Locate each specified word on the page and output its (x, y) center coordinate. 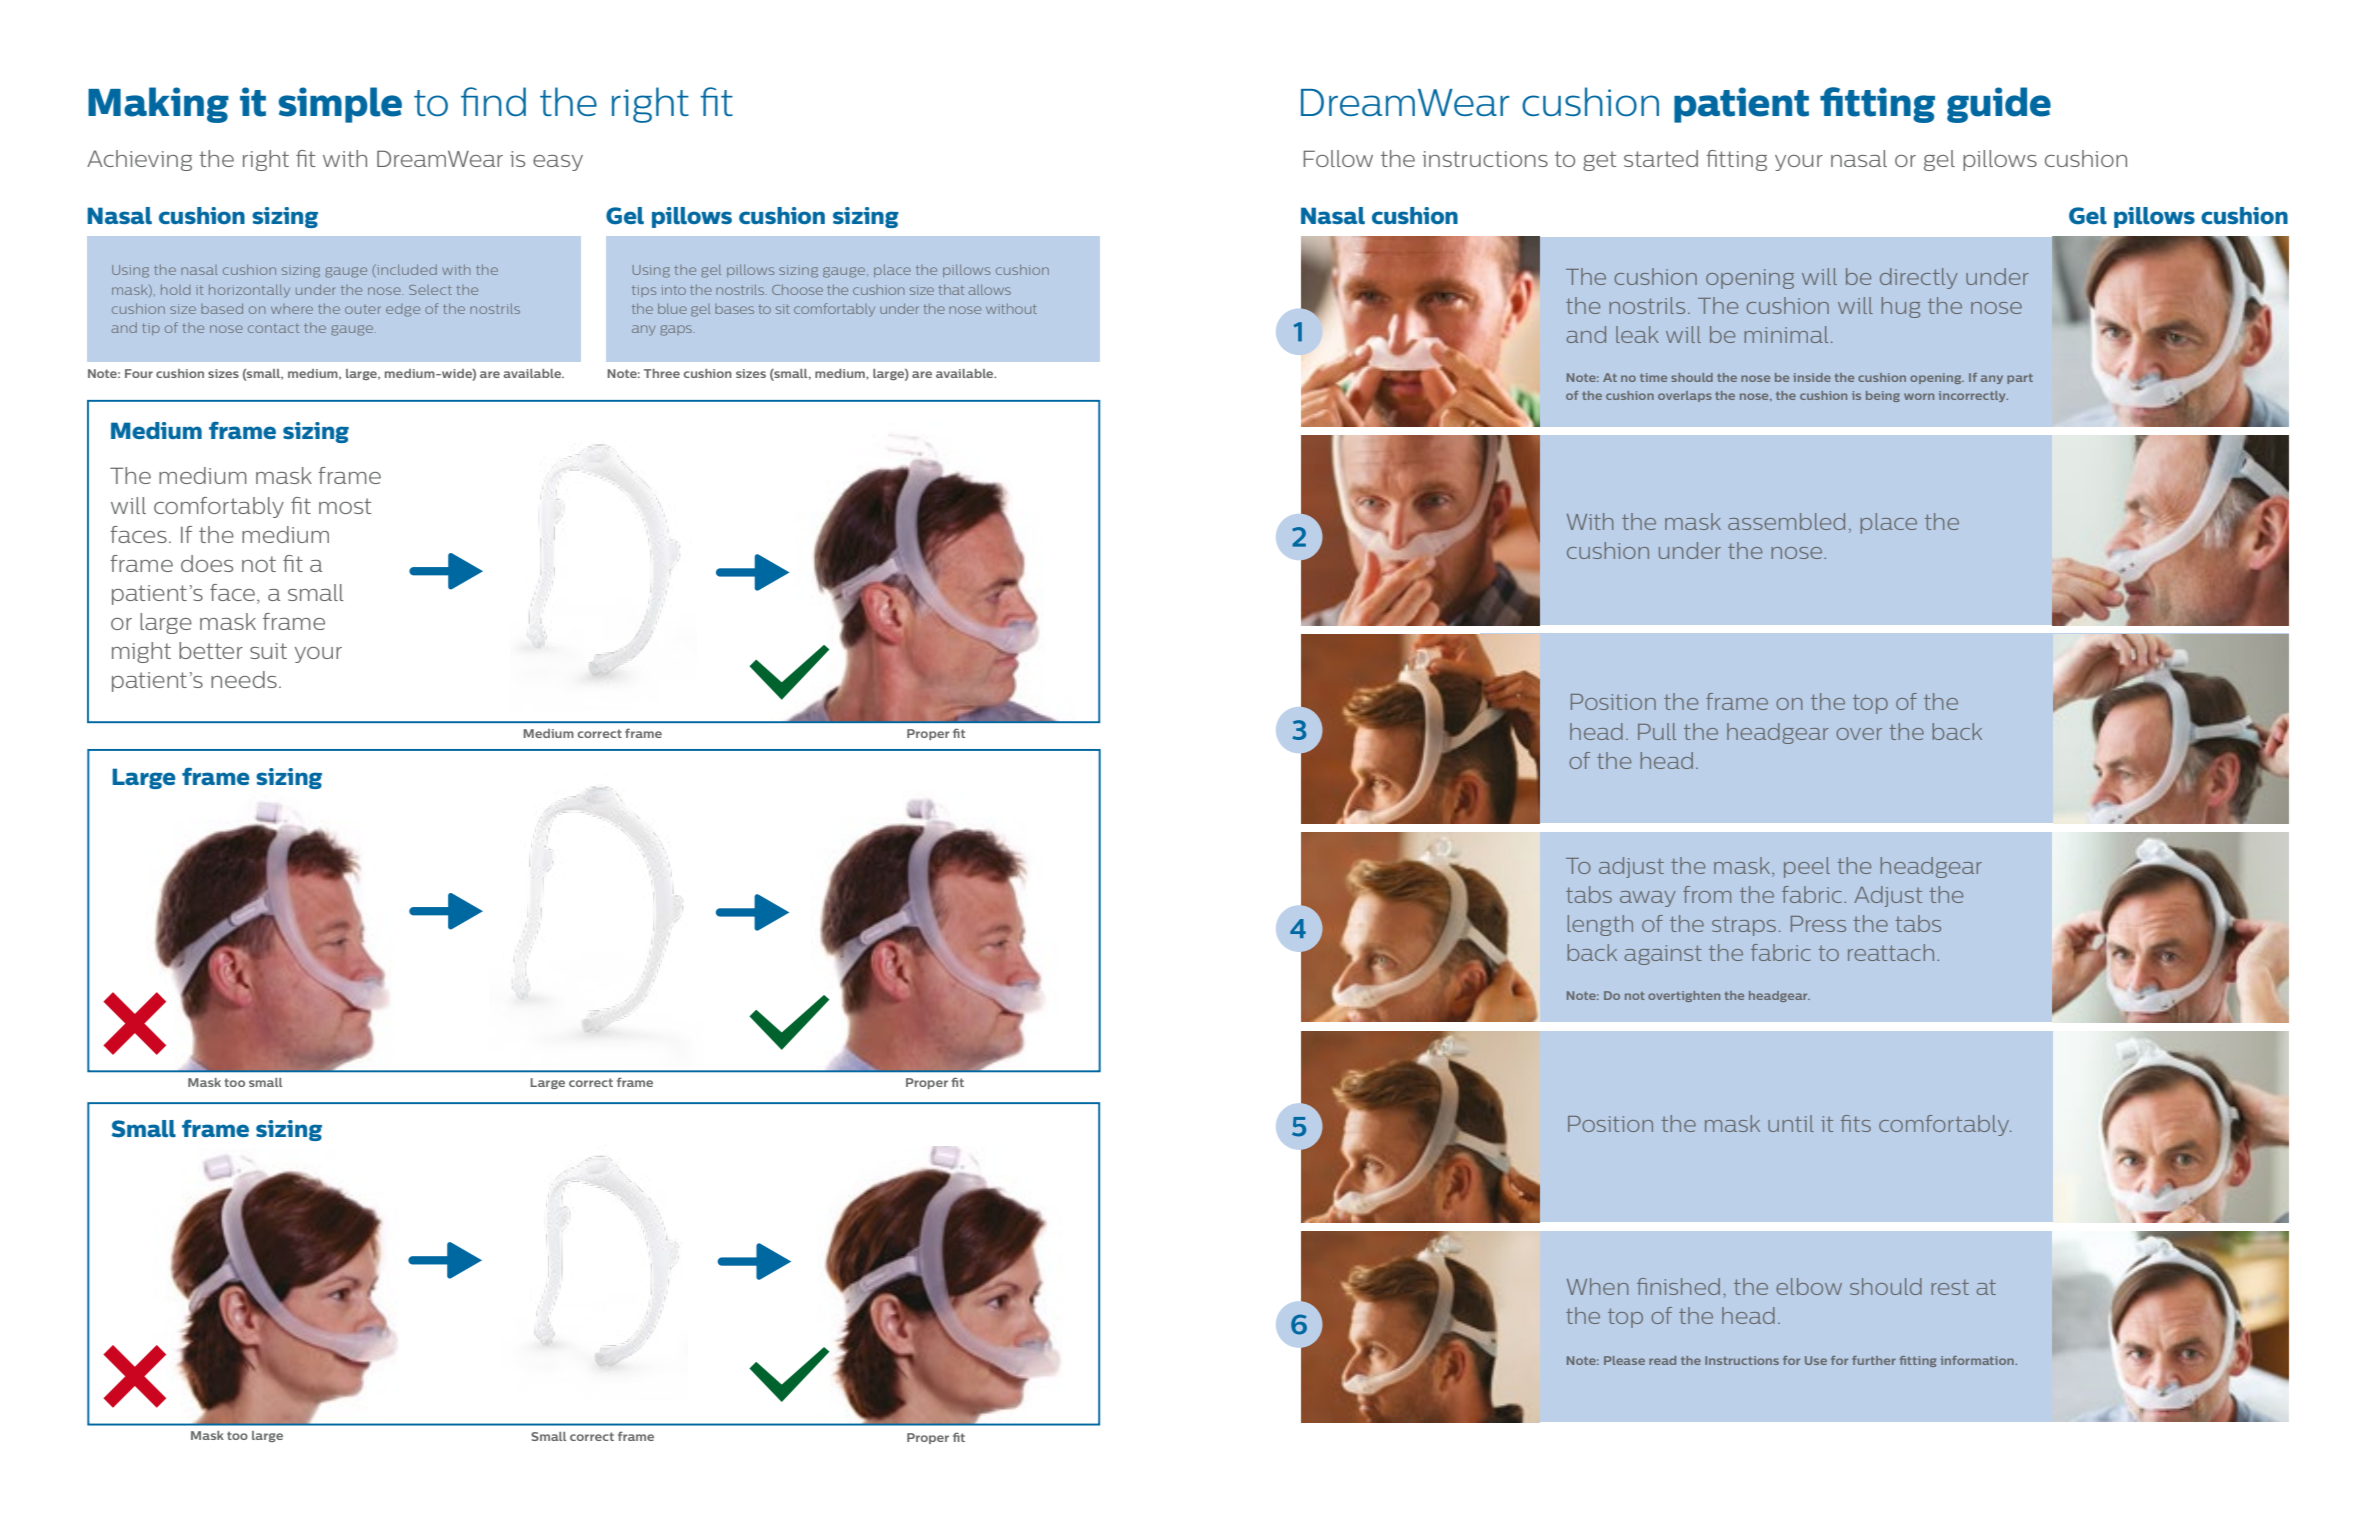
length (1600, 925)
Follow (1338, 158)
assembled (1786, 521)
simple (340, 105)
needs (244, 679)
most (345, 506)
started (1661, 158)
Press (1818, 924)
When (1597, 1286)
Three (662, 373)
